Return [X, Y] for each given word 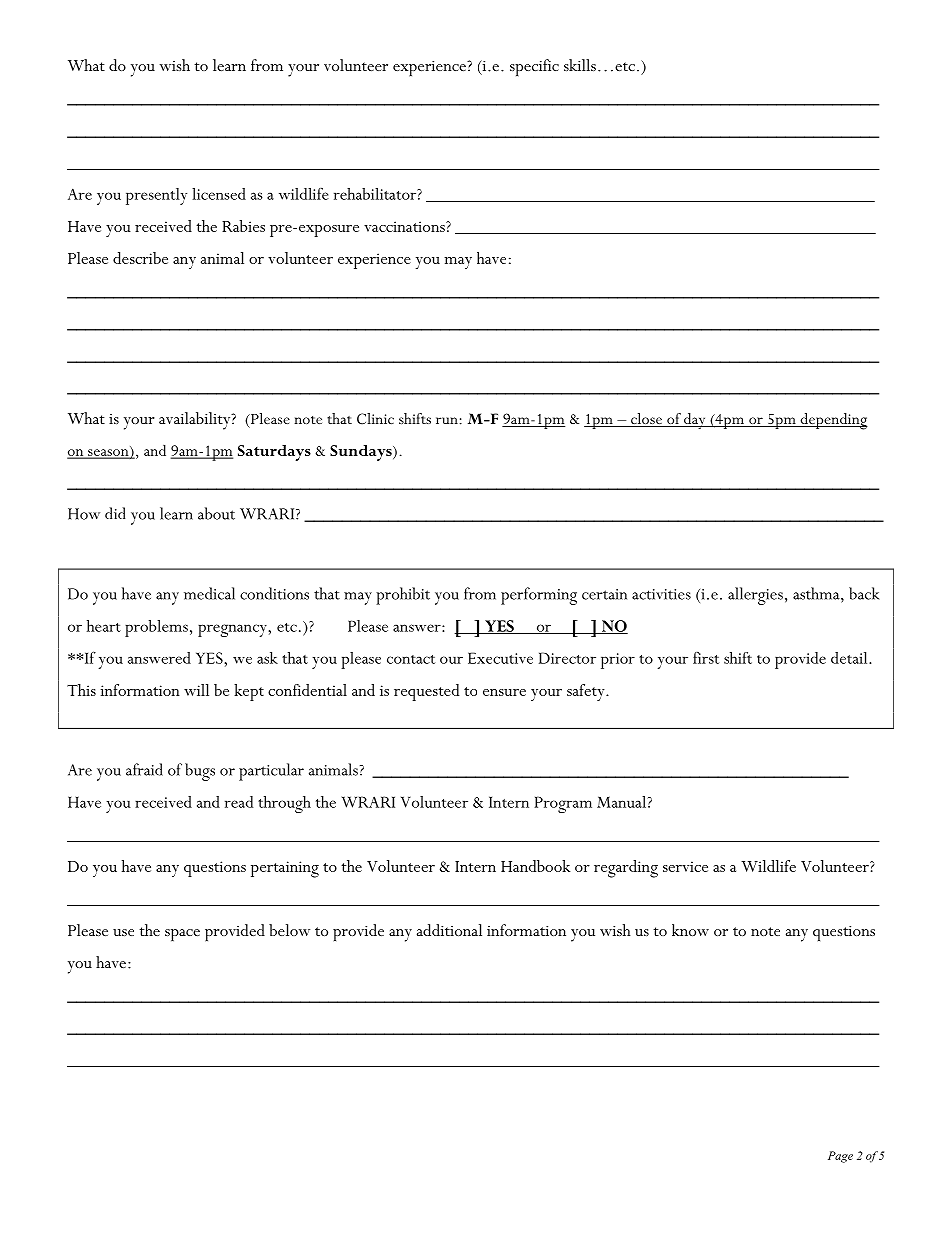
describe [140, 258]
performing [539, 596]
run [447, 420]
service [685, 866]
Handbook [535, 866]
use [123, 932]
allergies [755, 596]
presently [156, 196]
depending [833, 421]
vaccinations [405, 226]
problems [156, 628]
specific [534, 67]
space [182, 935]
